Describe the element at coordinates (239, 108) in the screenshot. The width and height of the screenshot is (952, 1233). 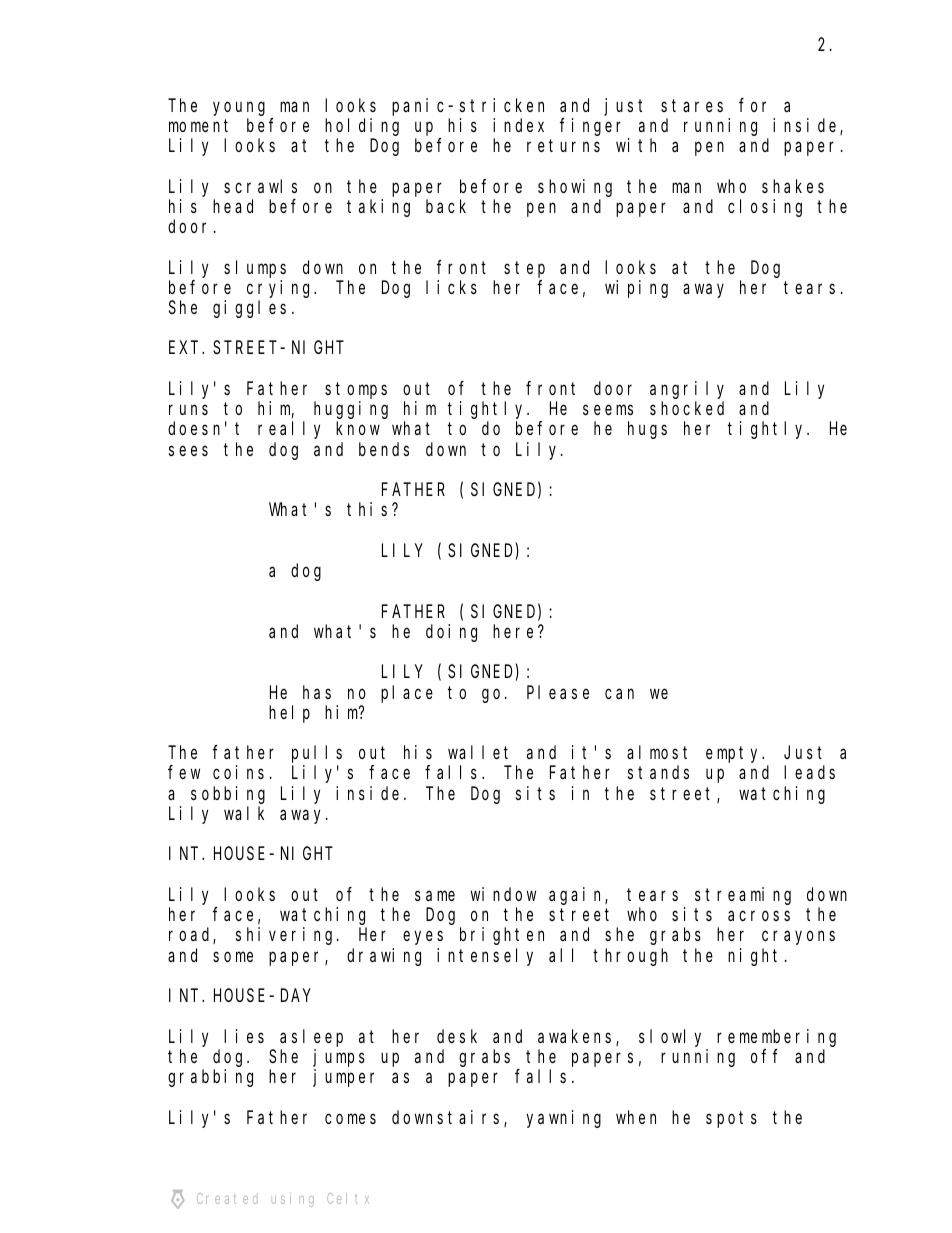
I see `young` at that location.
